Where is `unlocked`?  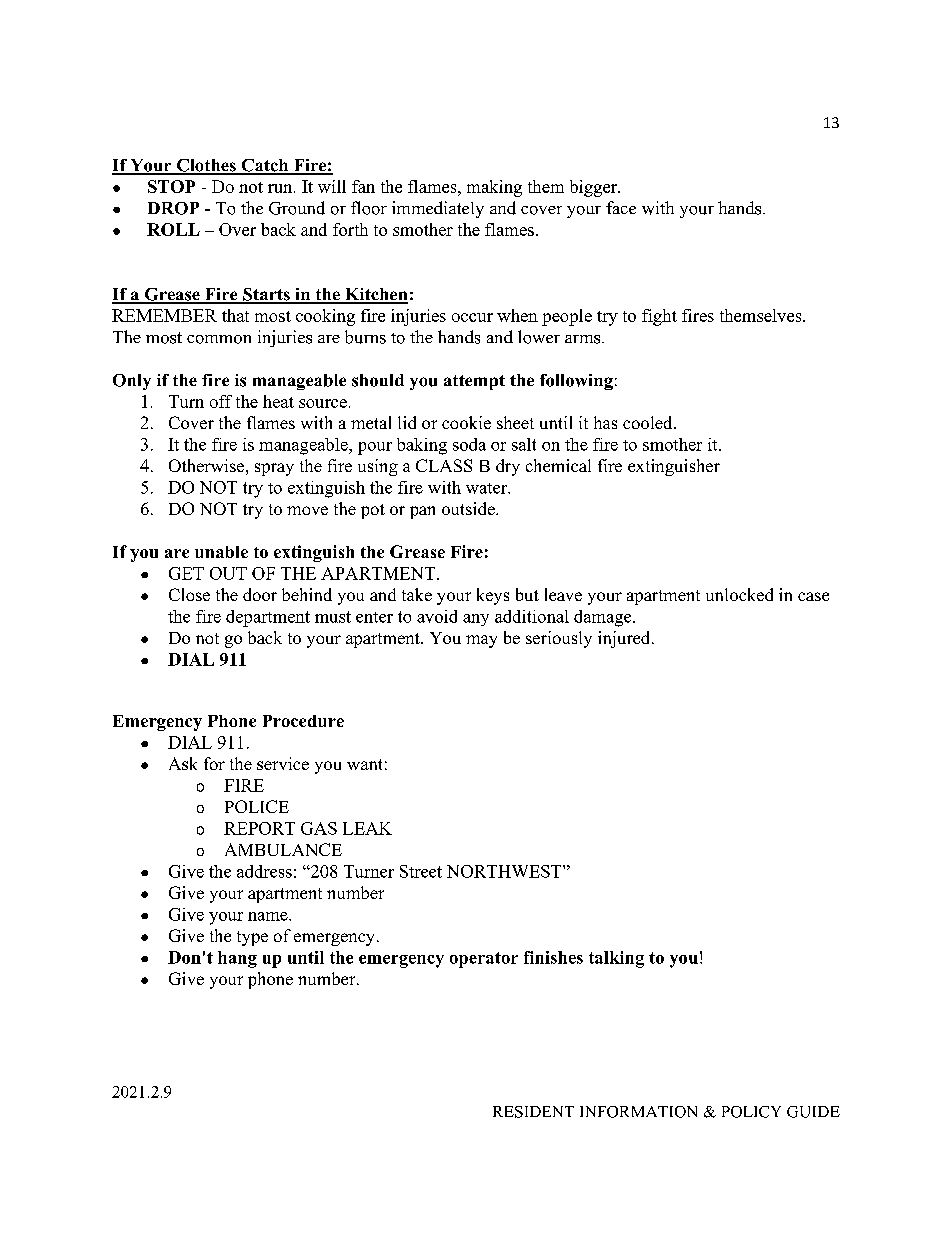
unlocked is located at coordinates (739, 594).
